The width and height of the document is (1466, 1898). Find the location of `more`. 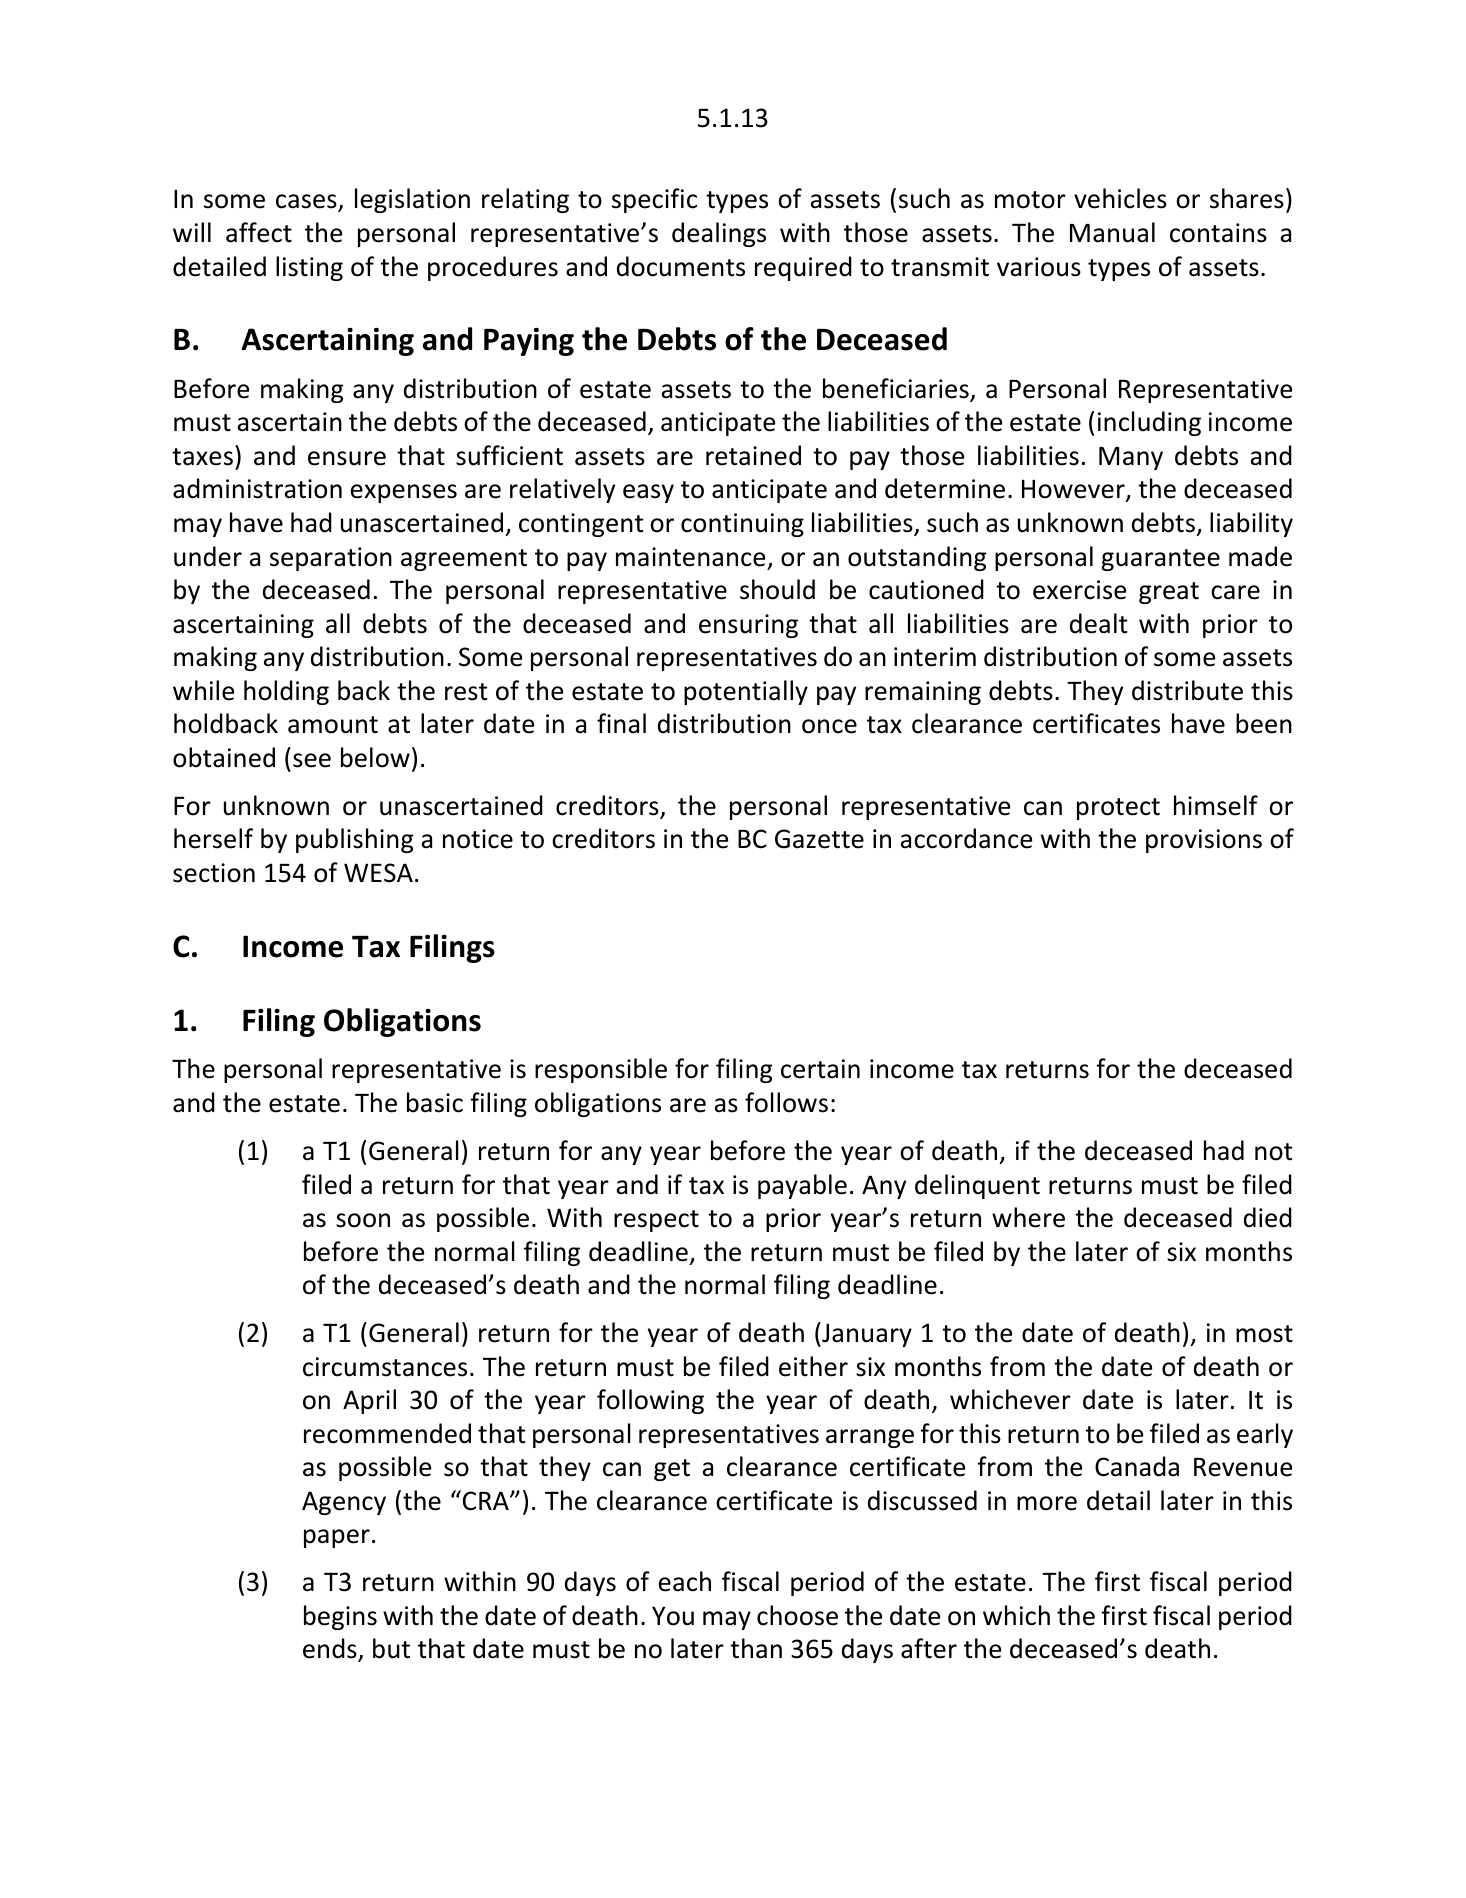

more is located at coordinates (1047, 1503).
